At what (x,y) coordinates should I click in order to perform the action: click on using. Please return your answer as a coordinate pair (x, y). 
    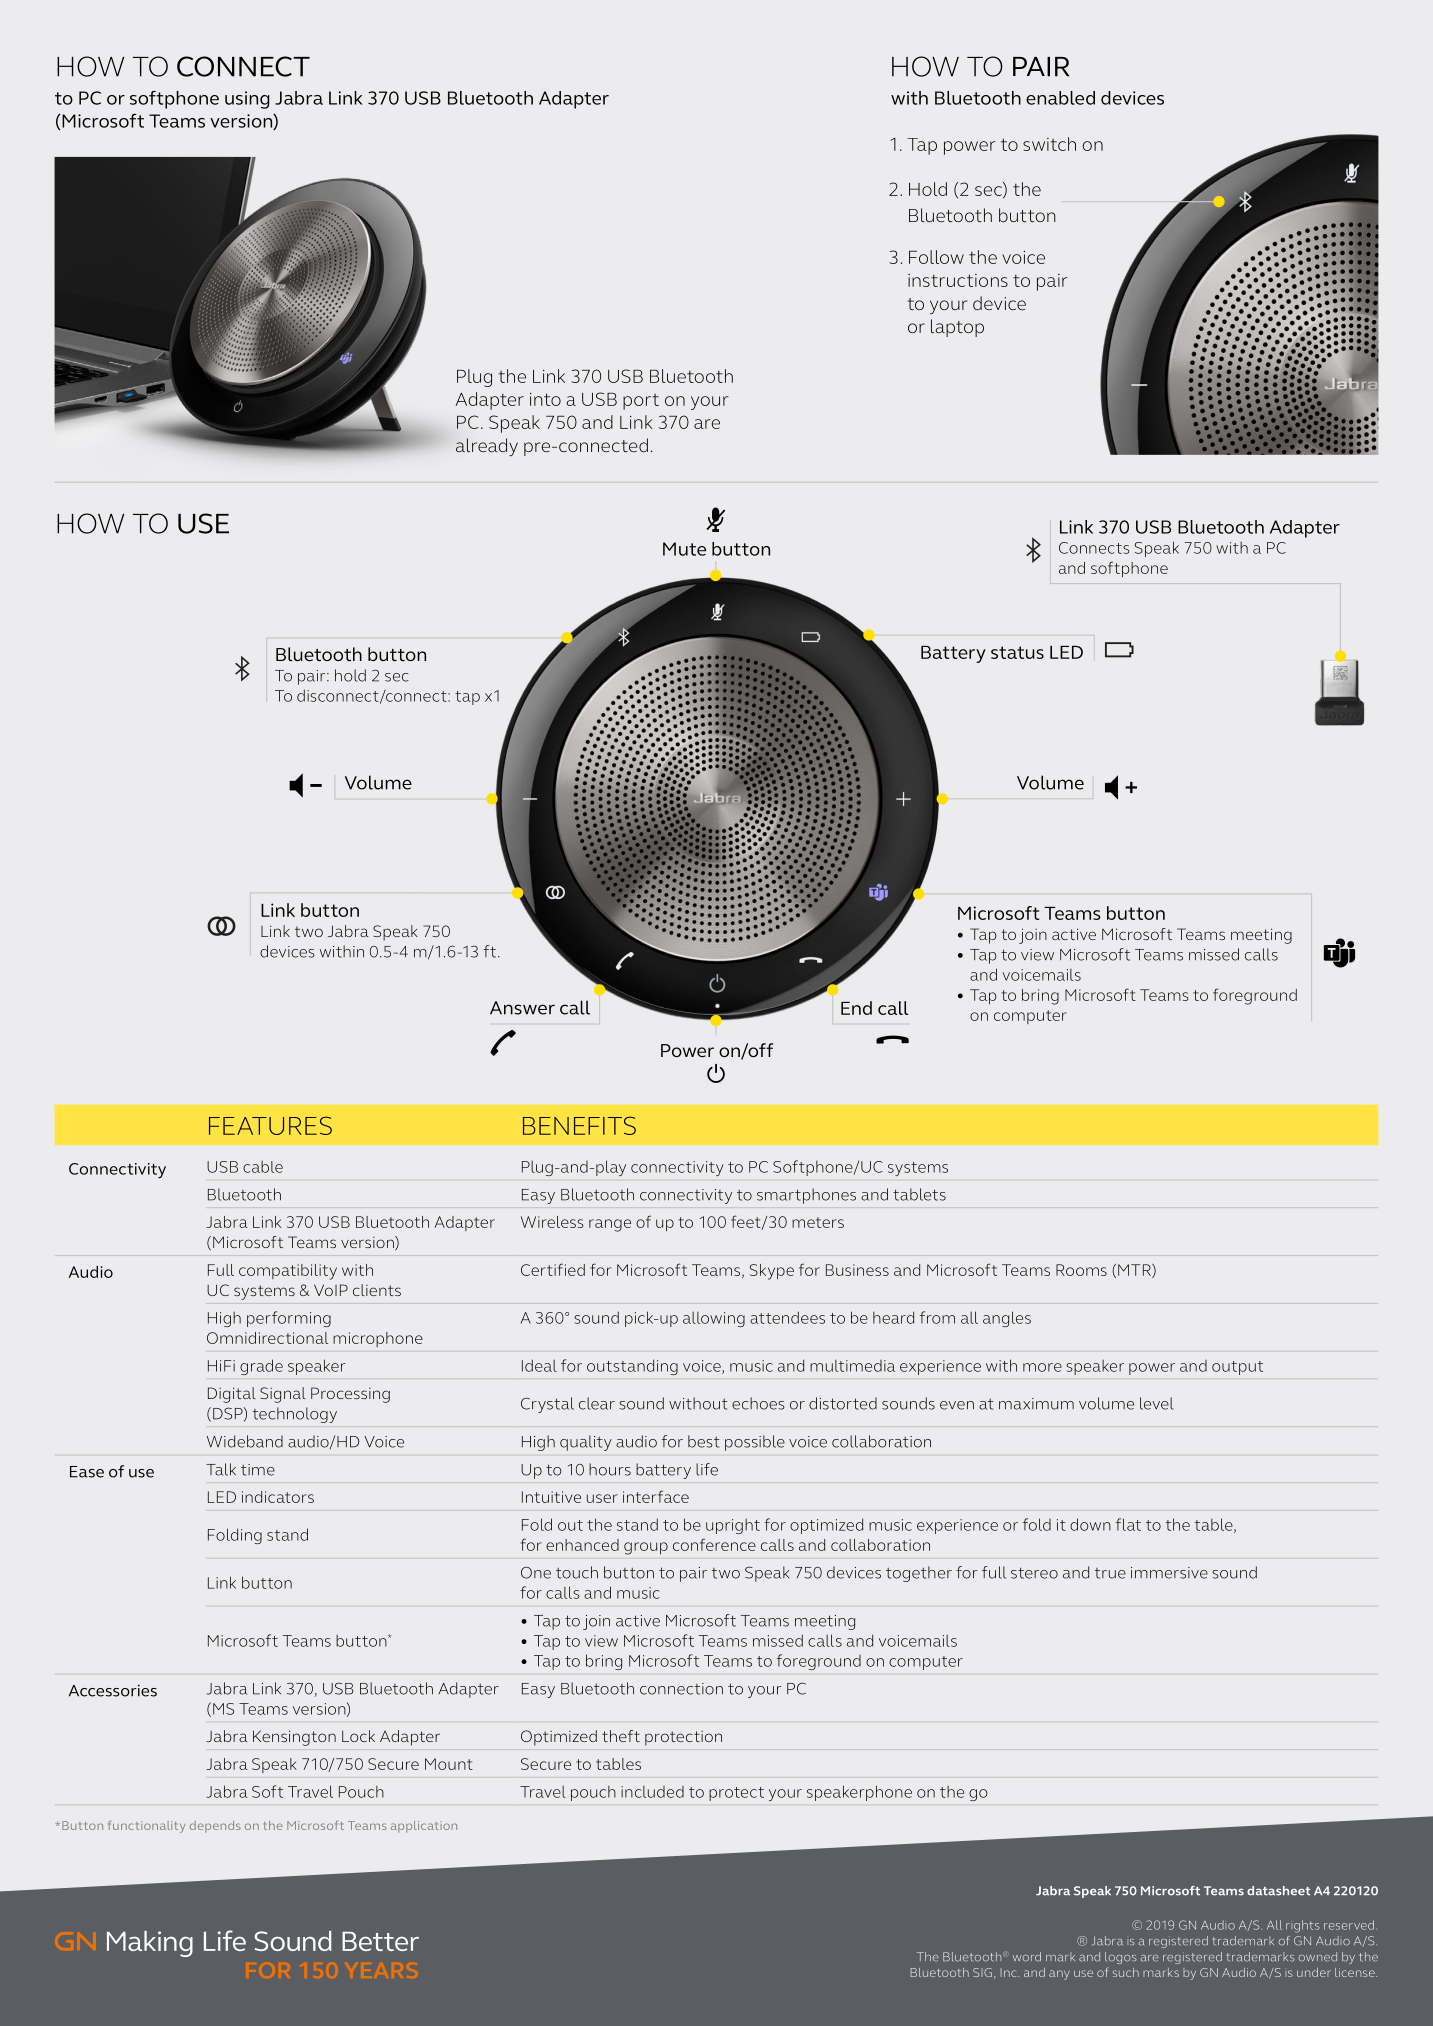
    Looking at the image, I should click on (247, 100).
